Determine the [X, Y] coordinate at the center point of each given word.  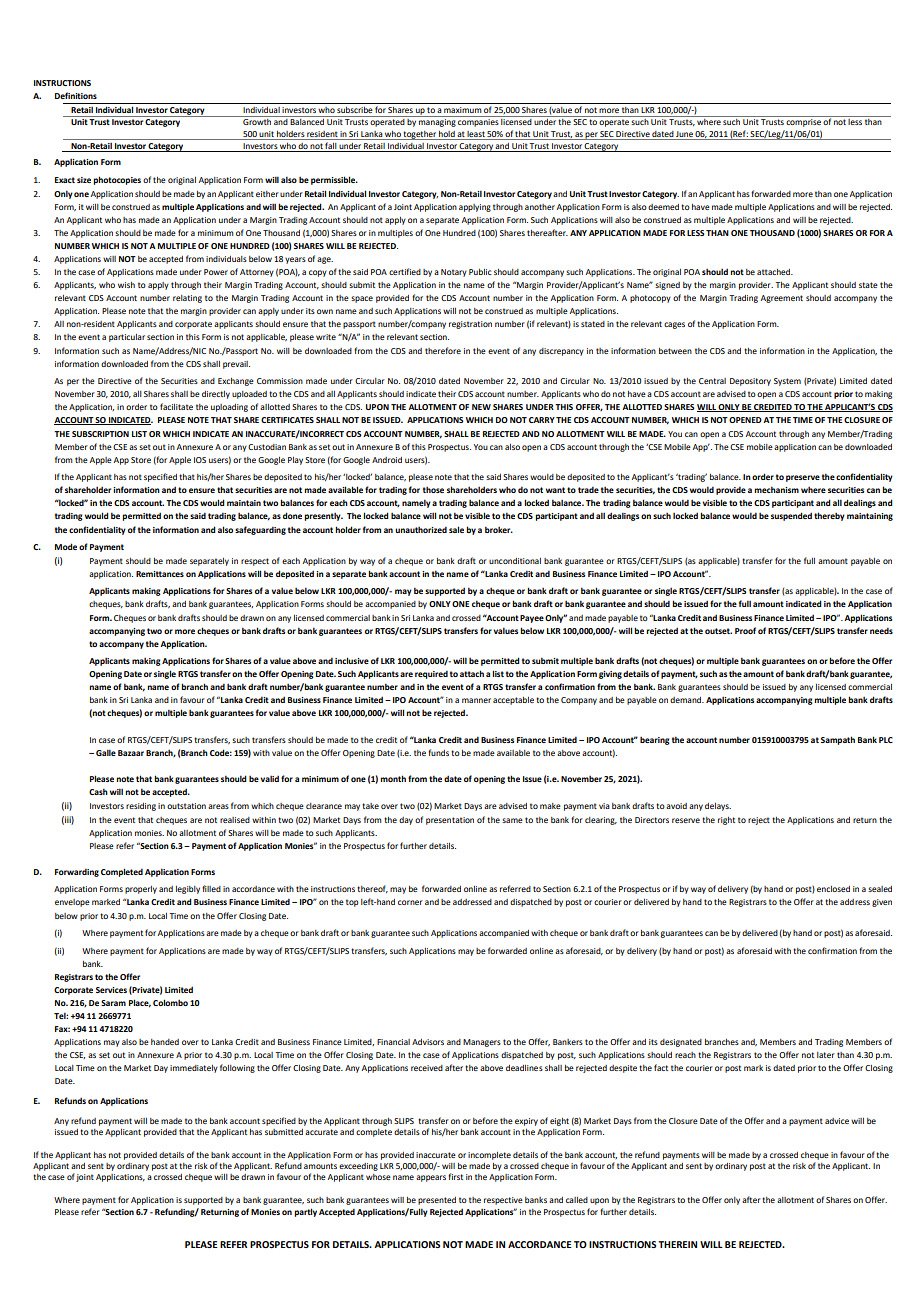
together [420, 135]
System [787, 382]
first [455, 1176]
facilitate [176, 406]
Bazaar [131, 753]
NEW [481, 407]
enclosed [833, 889]
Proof [745, 630]
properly [141, 890]
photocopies [117, 180]
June [684, 134]
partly [305, 1212]
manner [476, 700]
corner [410, 902]
